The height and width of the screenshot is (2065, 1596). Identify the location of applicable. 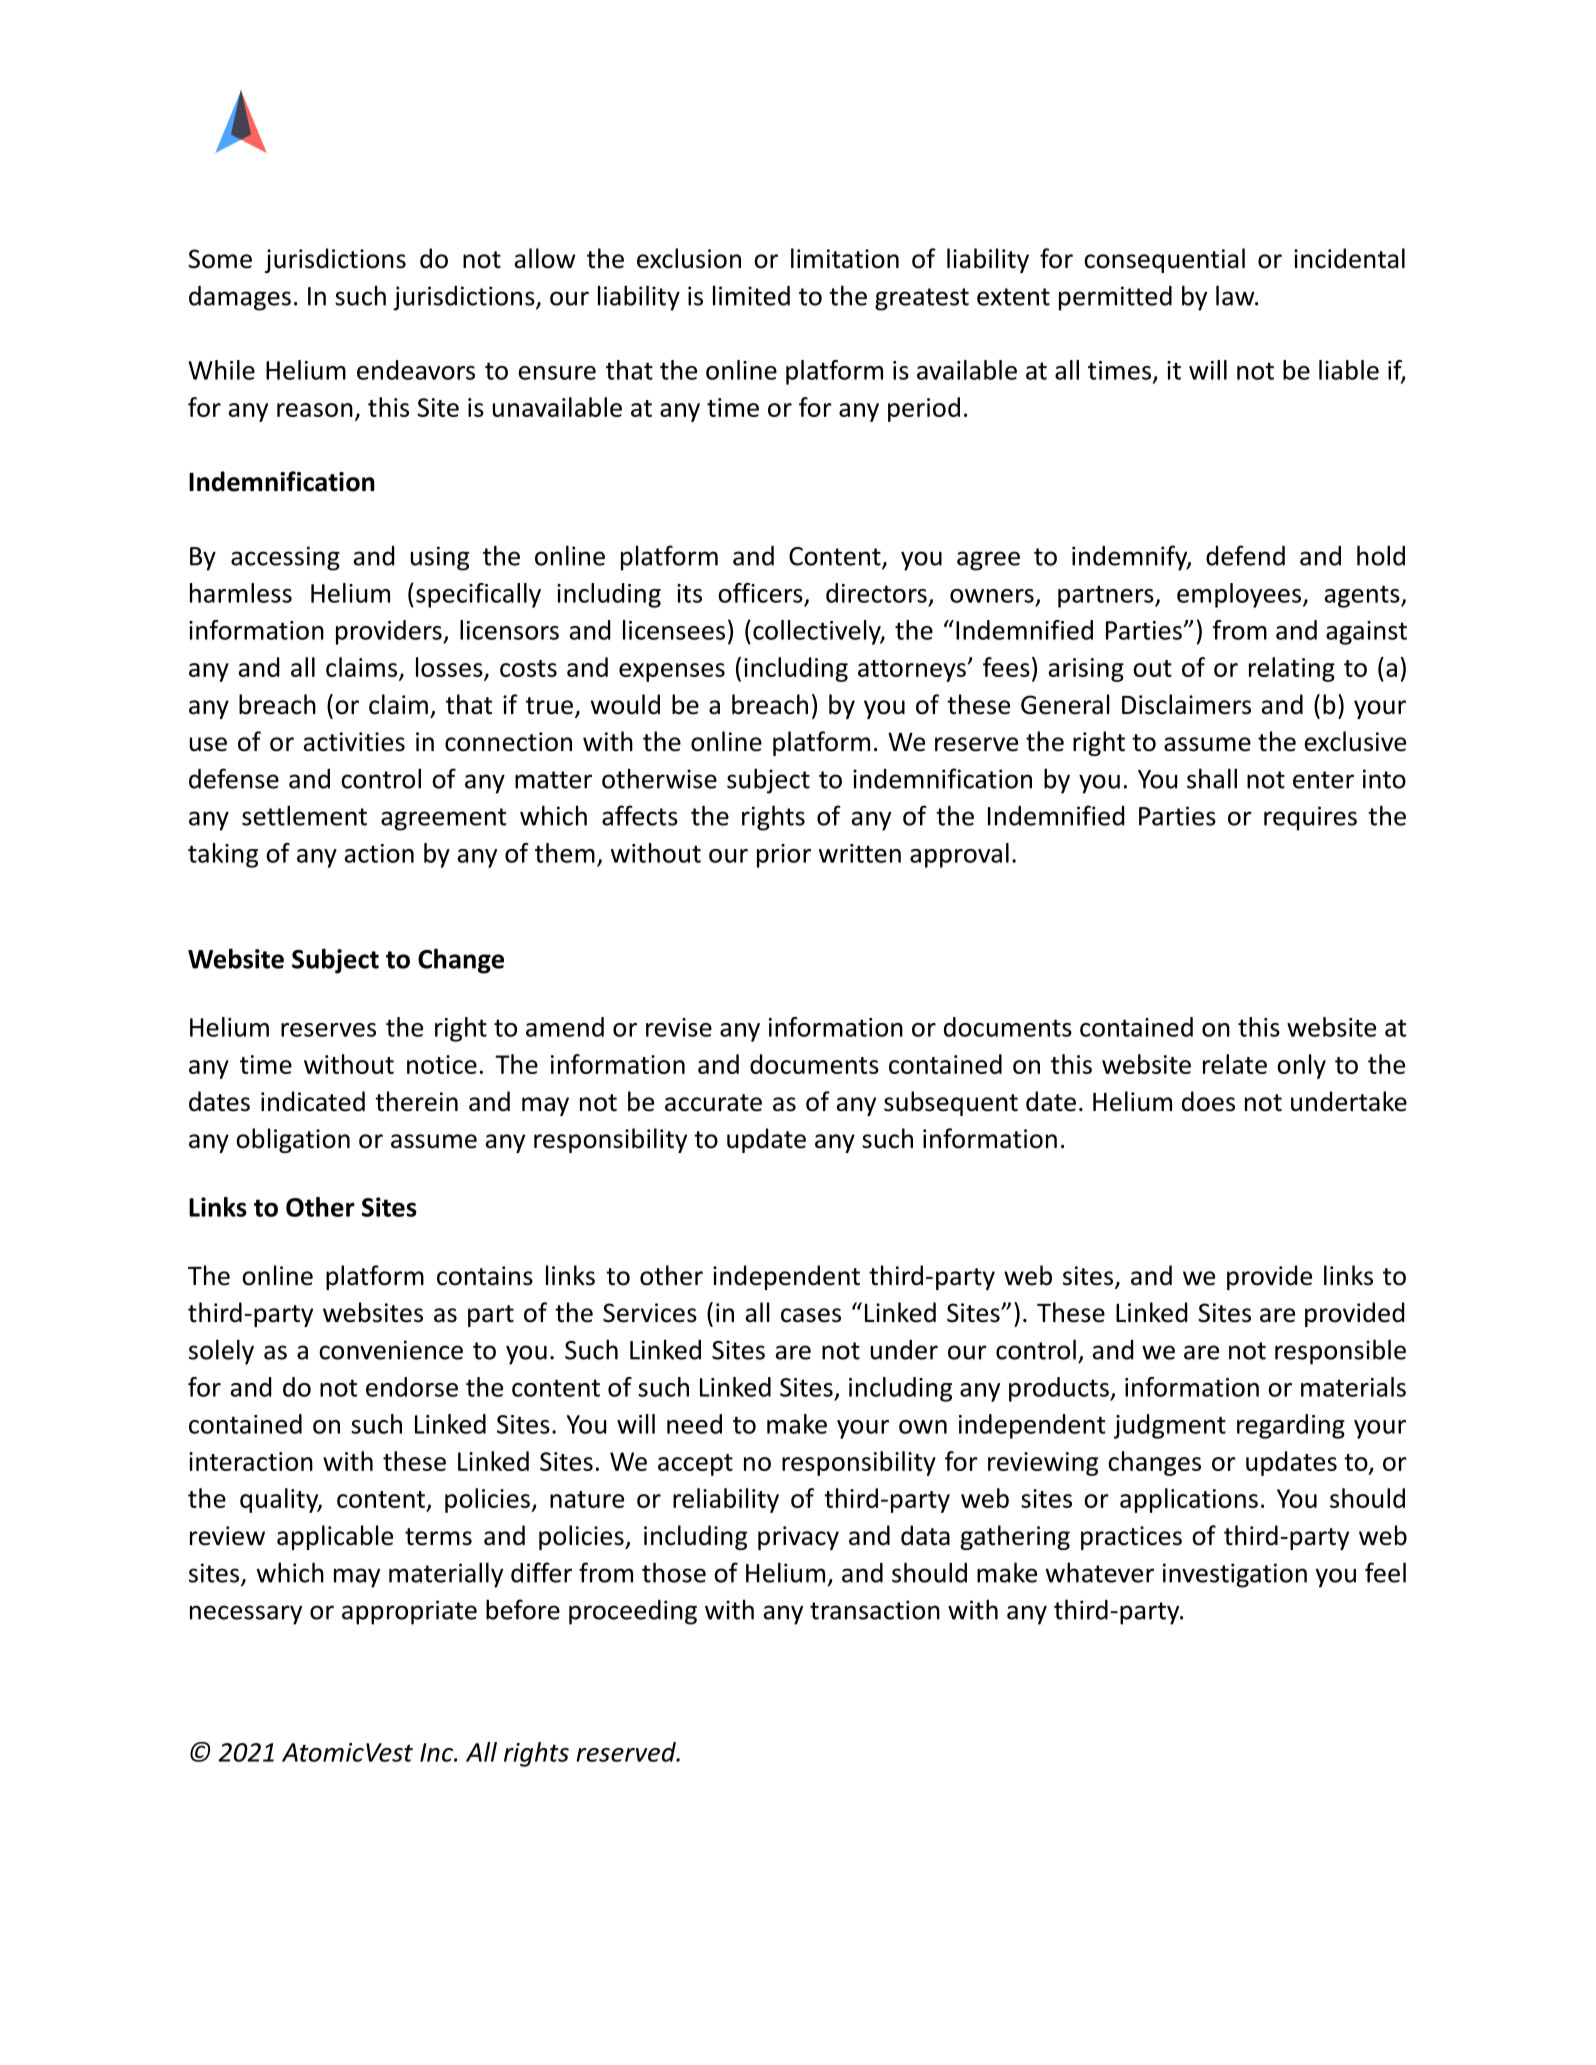
(335, 1537).
